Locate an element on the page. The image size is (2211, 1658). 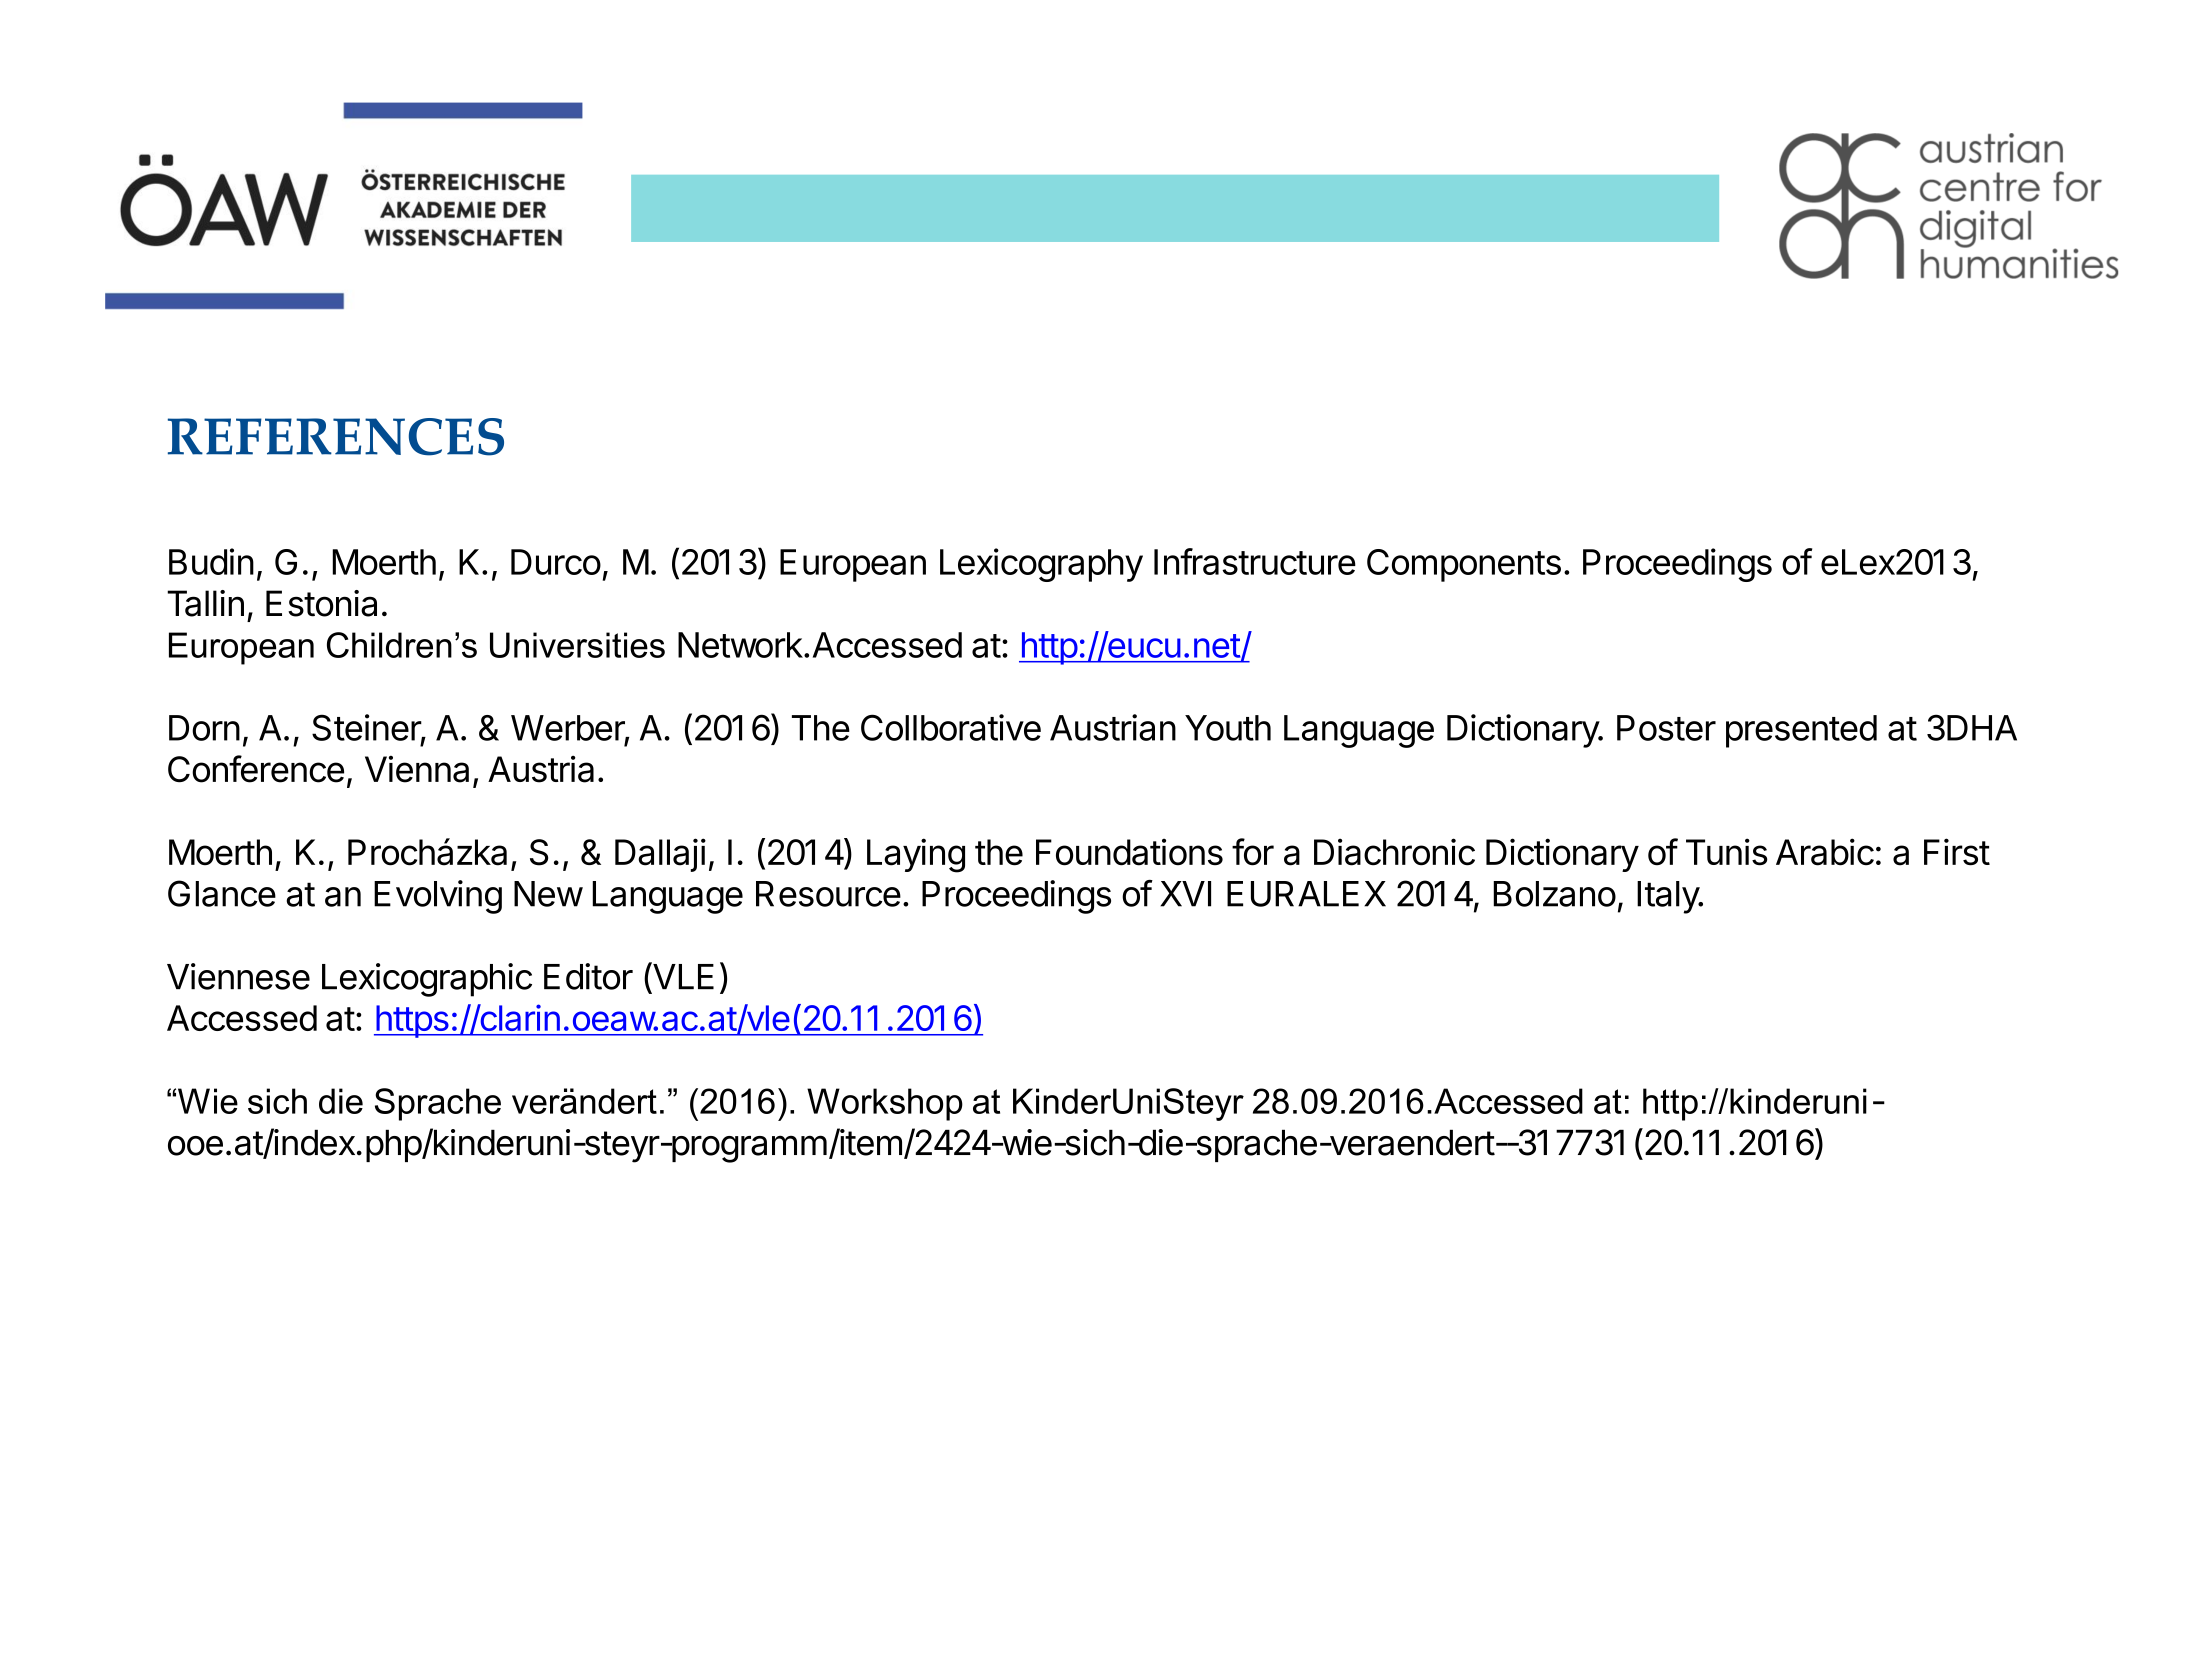
Estonia is located at coordinates (321, 603).
